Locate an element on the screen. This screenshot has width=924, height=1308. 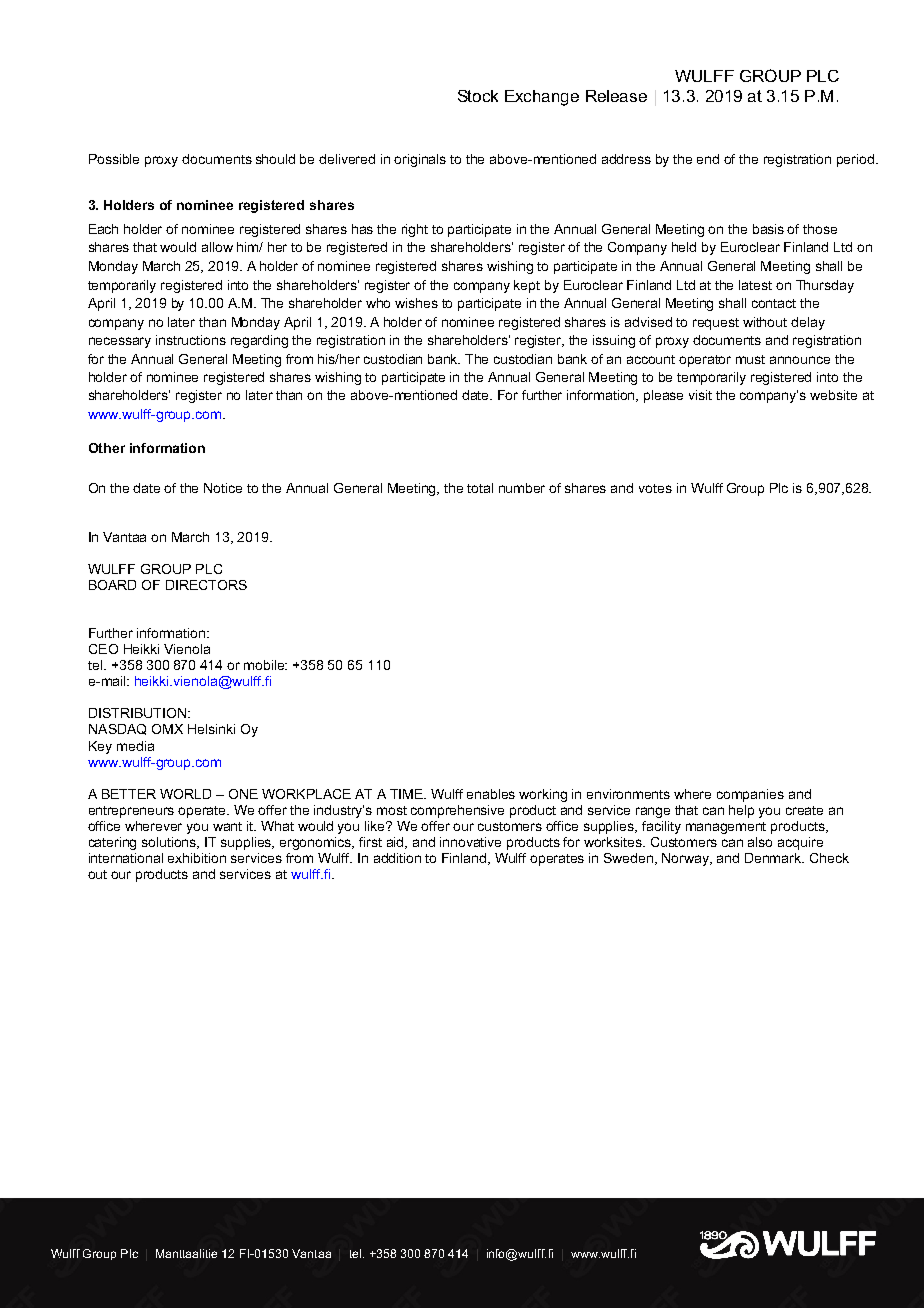
Stock is located at coordinates (478, 96).
